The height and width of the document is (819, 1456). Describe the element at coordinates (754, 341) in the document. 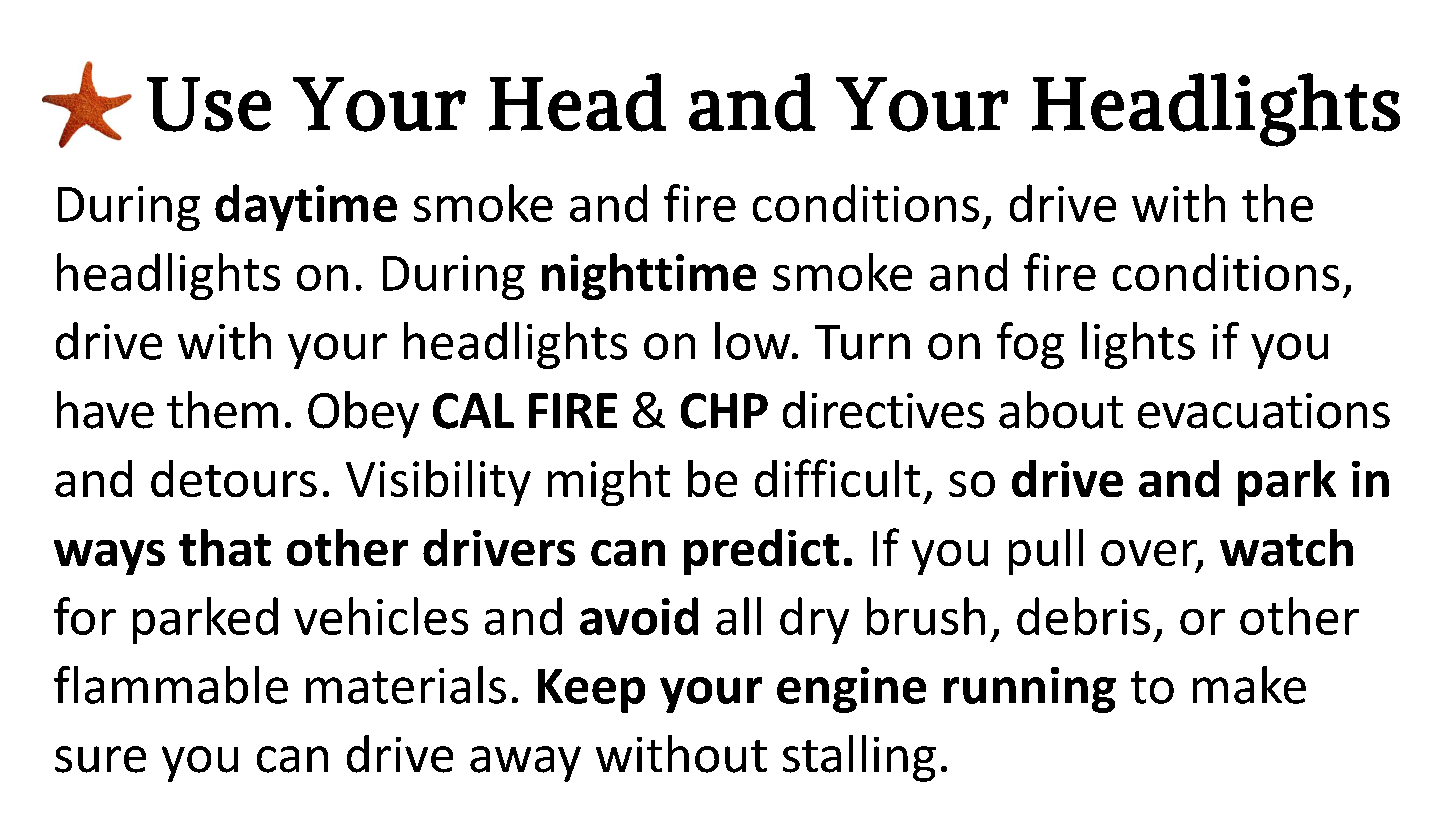

I see `low` at that location.
